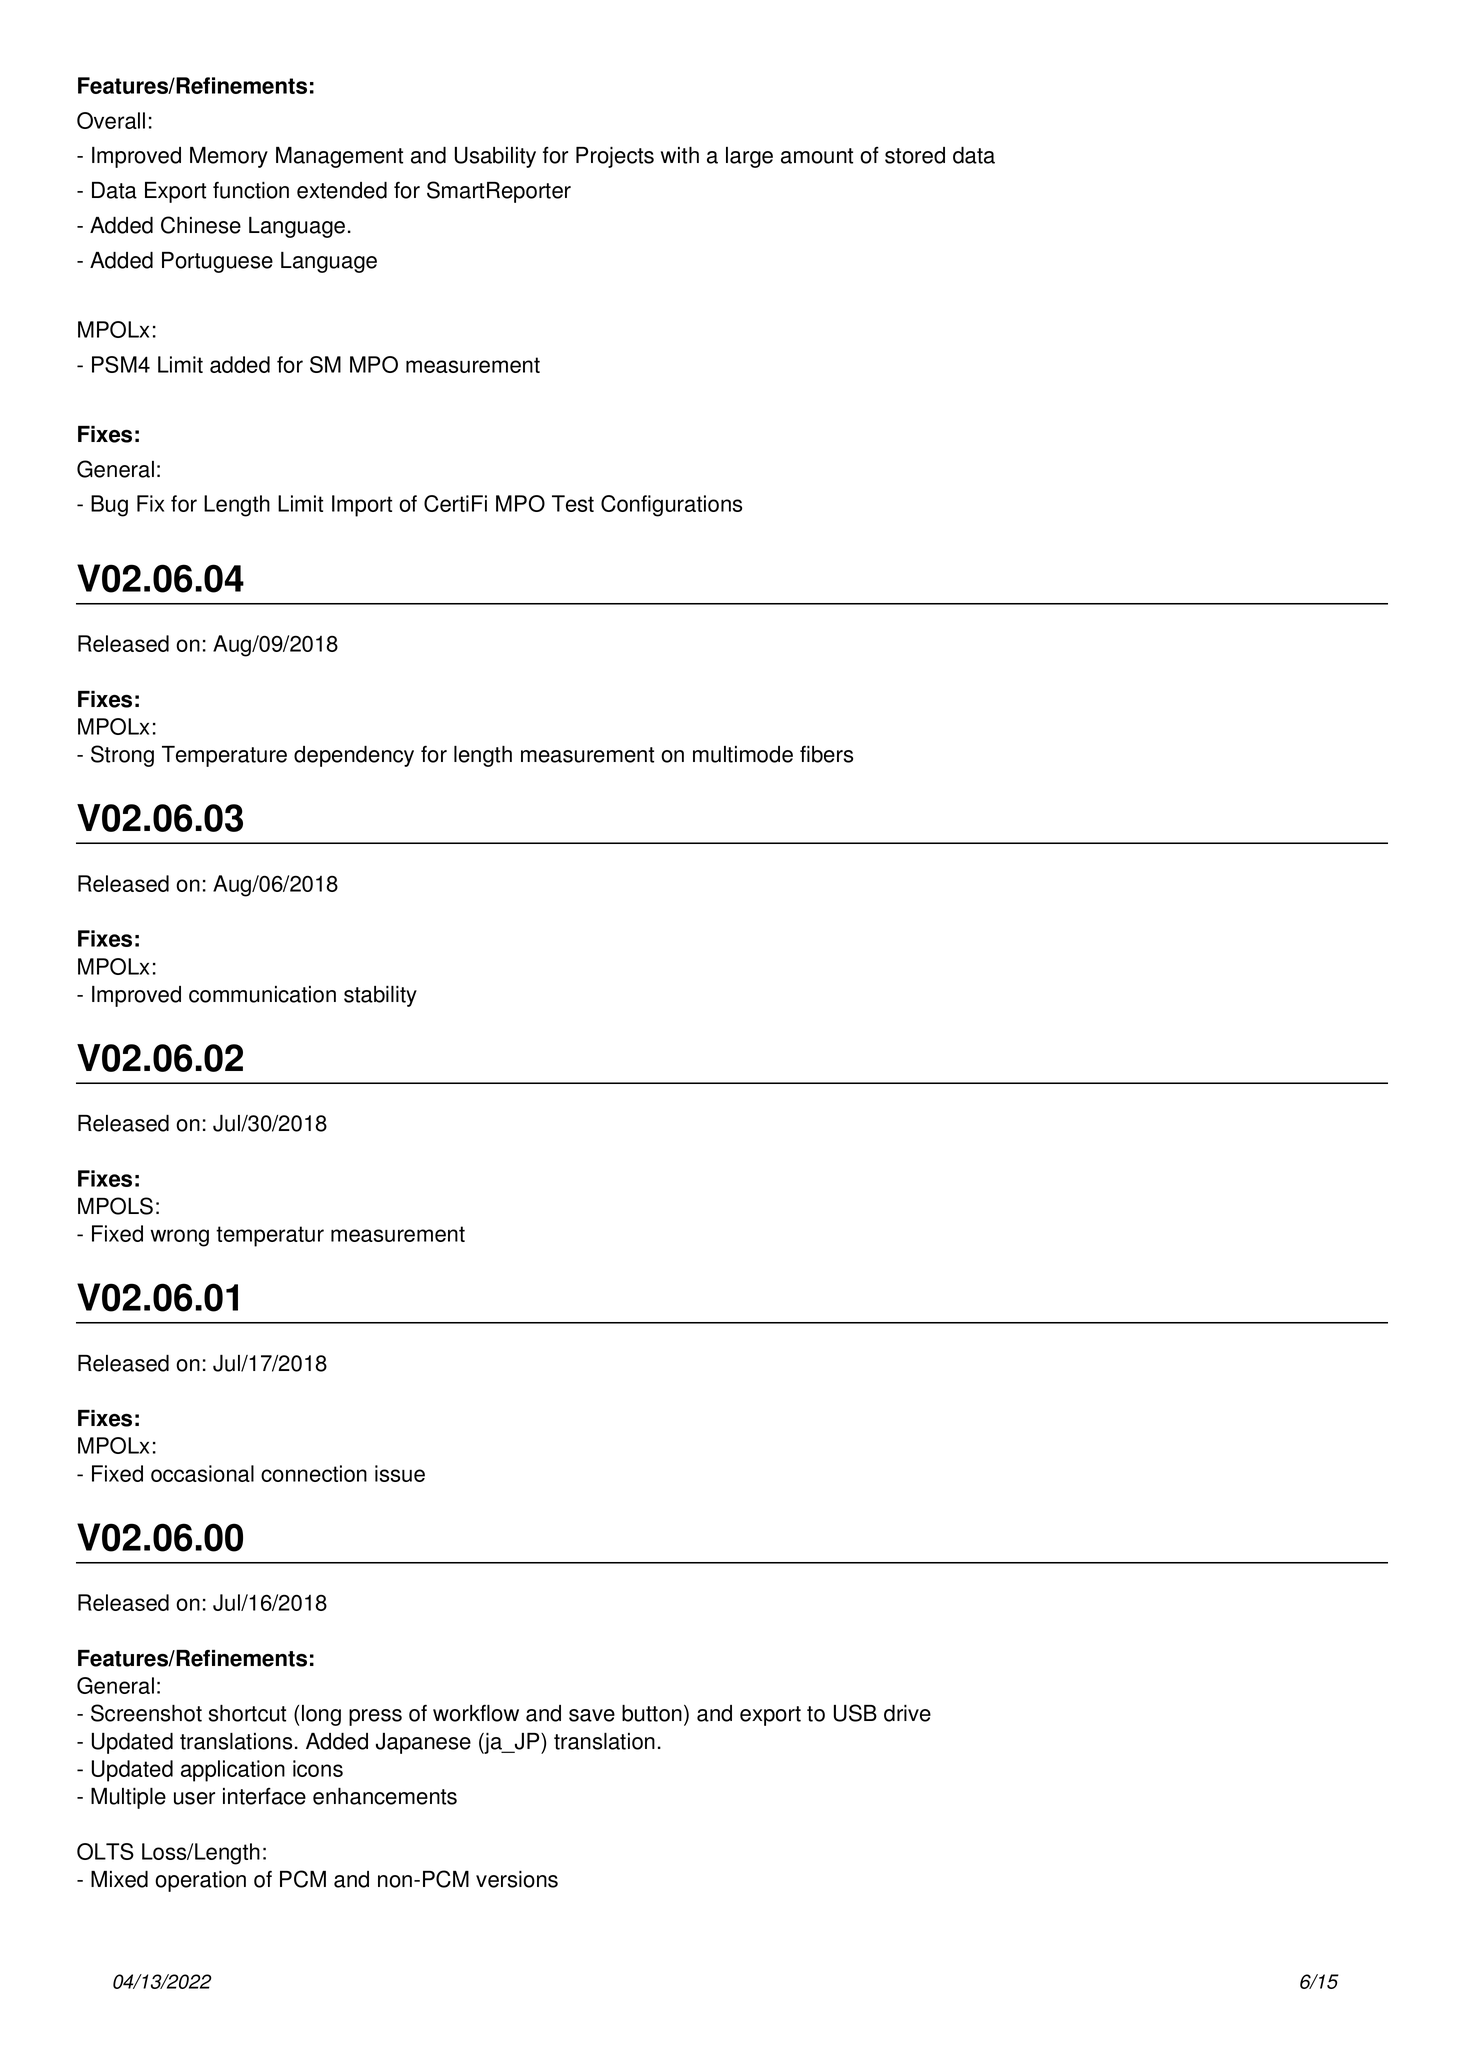  What do you see at coordinates (855, 1713) in the page?
I see `USB` at bounding box center [855, 1713].
